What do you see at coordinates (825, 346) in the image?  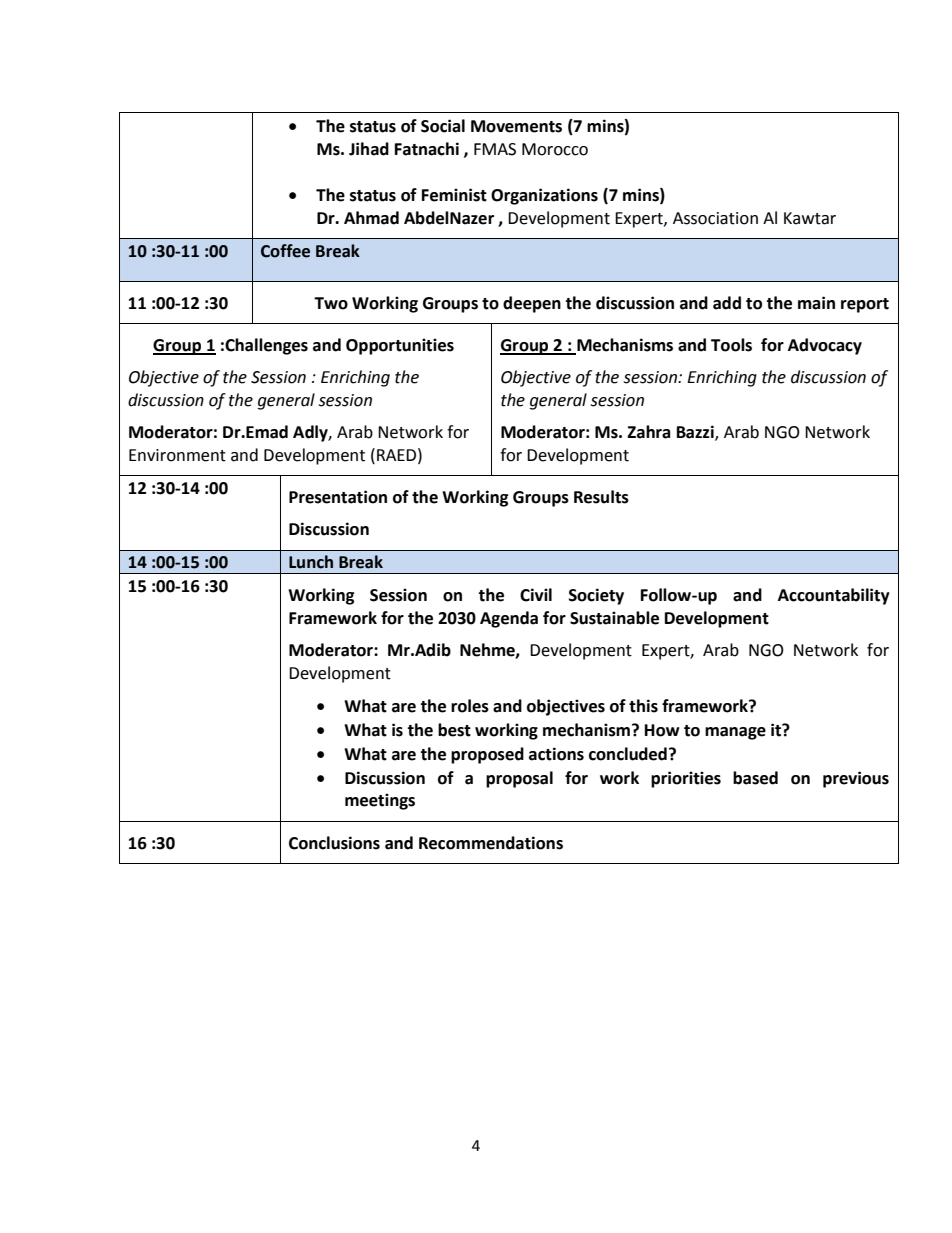 I see `Advocacy` at bounding box center [825, 346].
